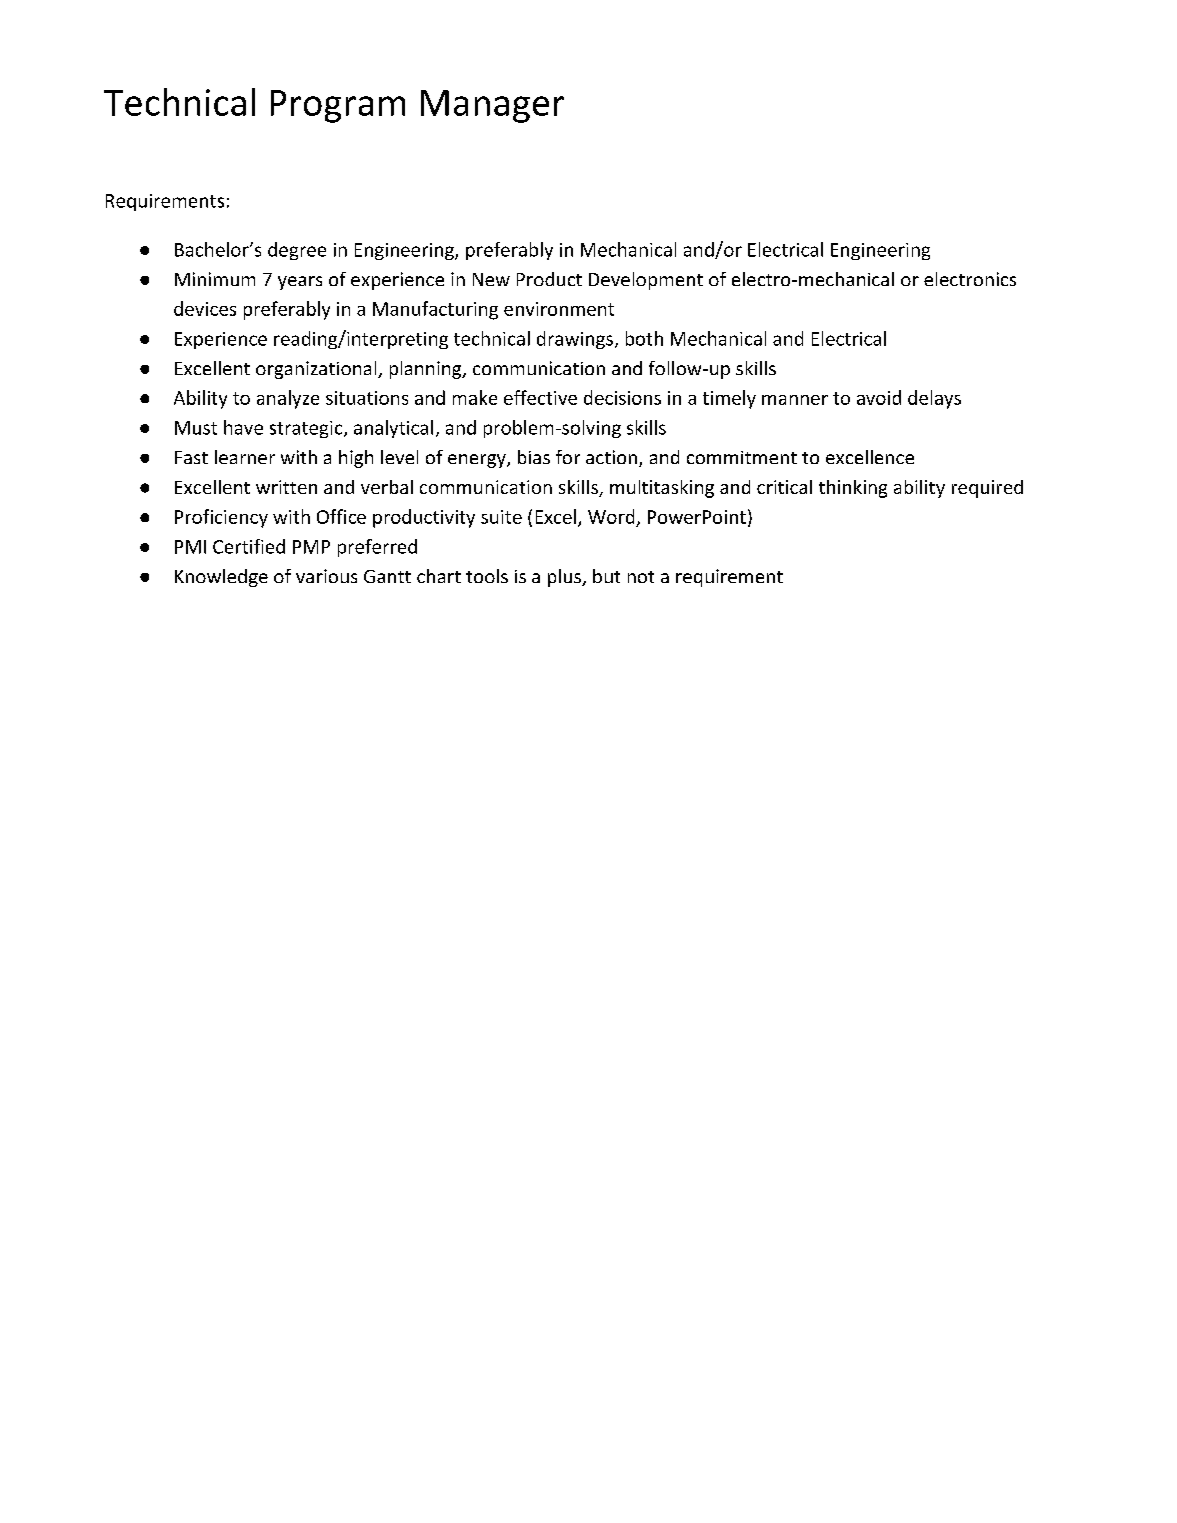 The image size is (1177, 1523). What do you see at coordinates (646, 281) in the page?
I see `Development` at bounding box center [646, 281].
